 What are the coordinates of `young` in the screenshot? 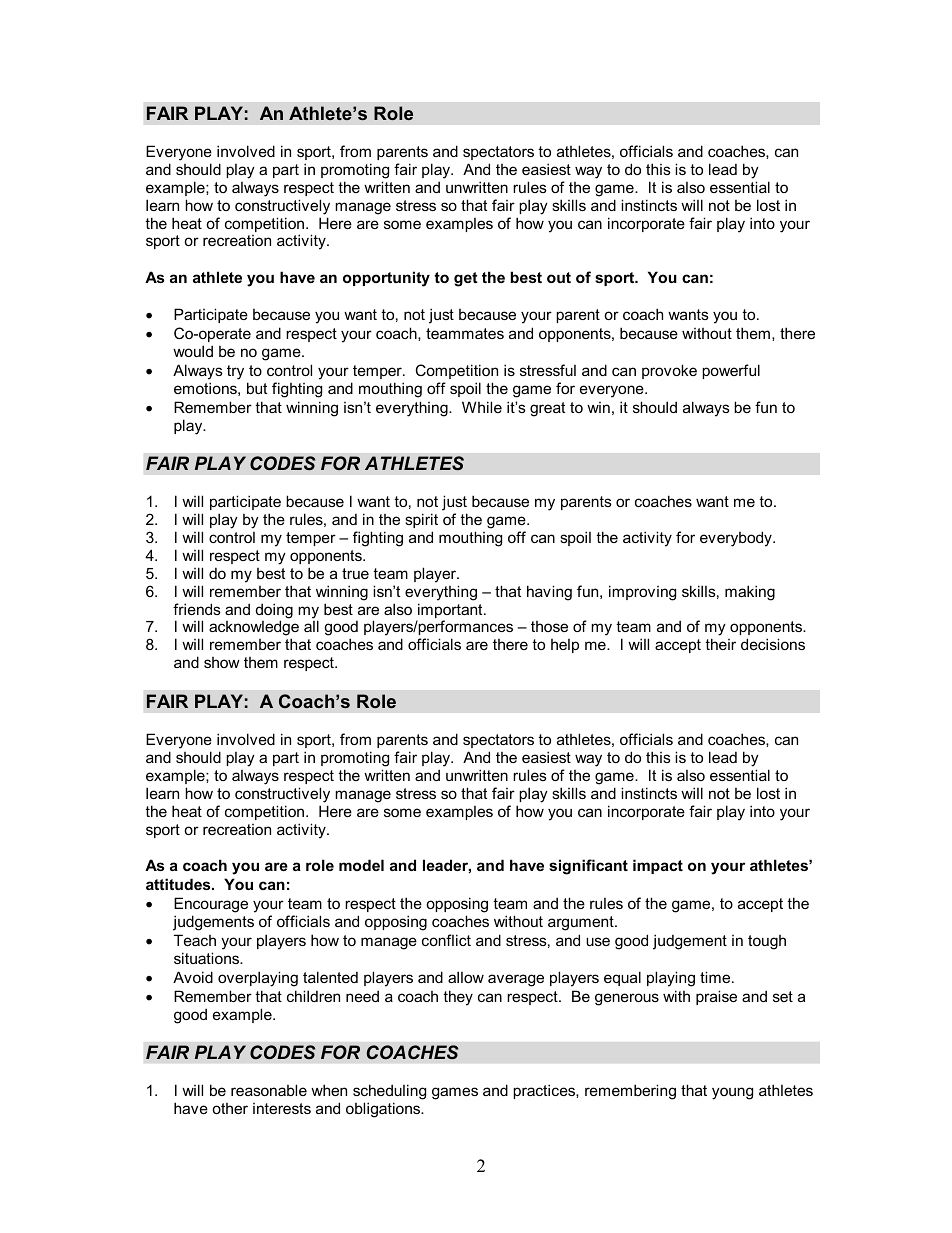 It's located at (732, 1093).
